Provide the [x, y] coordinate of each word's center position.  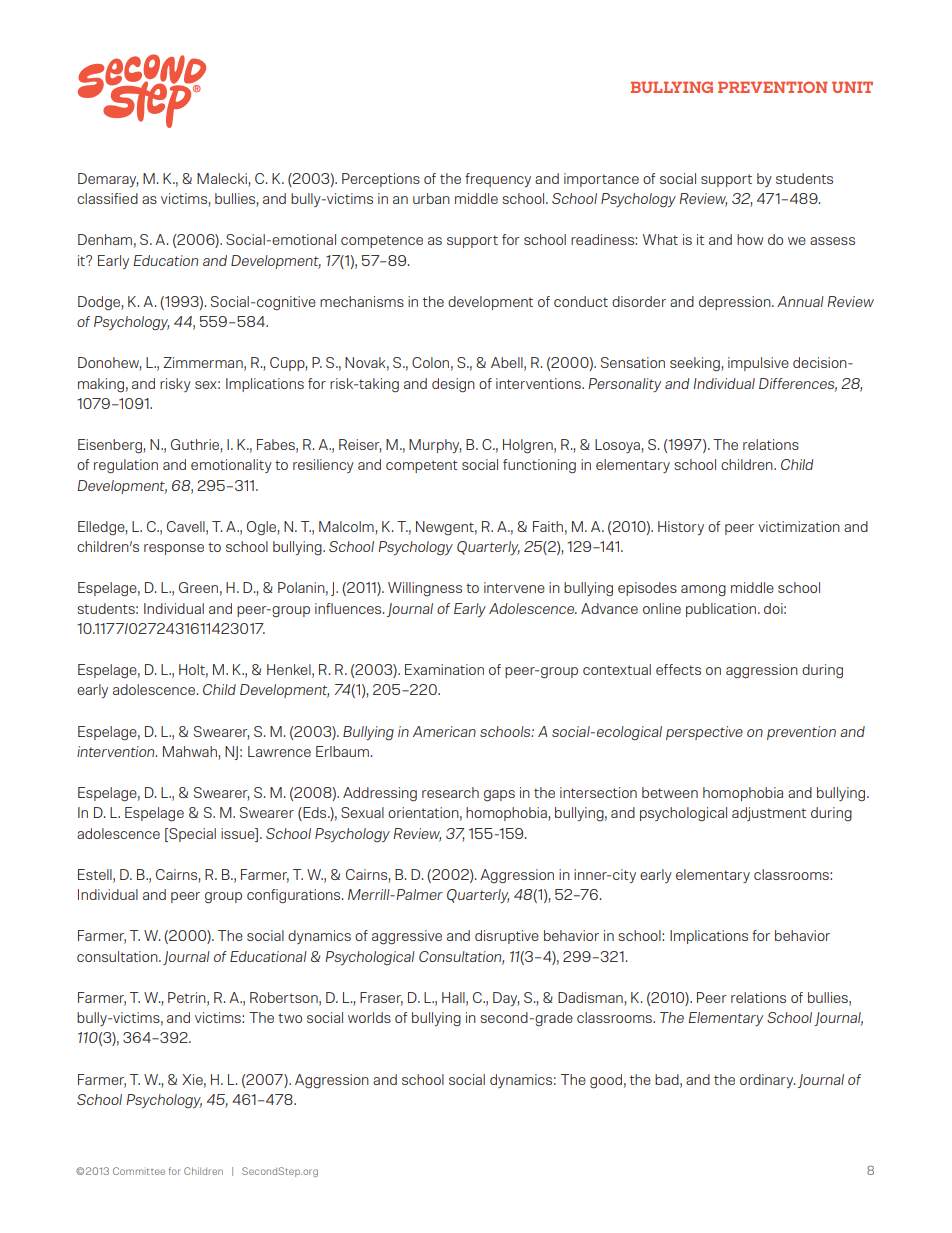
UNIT [852, 87]
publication [722, 610]
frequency [498, 180]
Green [198, 587]
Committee [139, 1171]
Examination [444, 669]
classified [107, 198]
